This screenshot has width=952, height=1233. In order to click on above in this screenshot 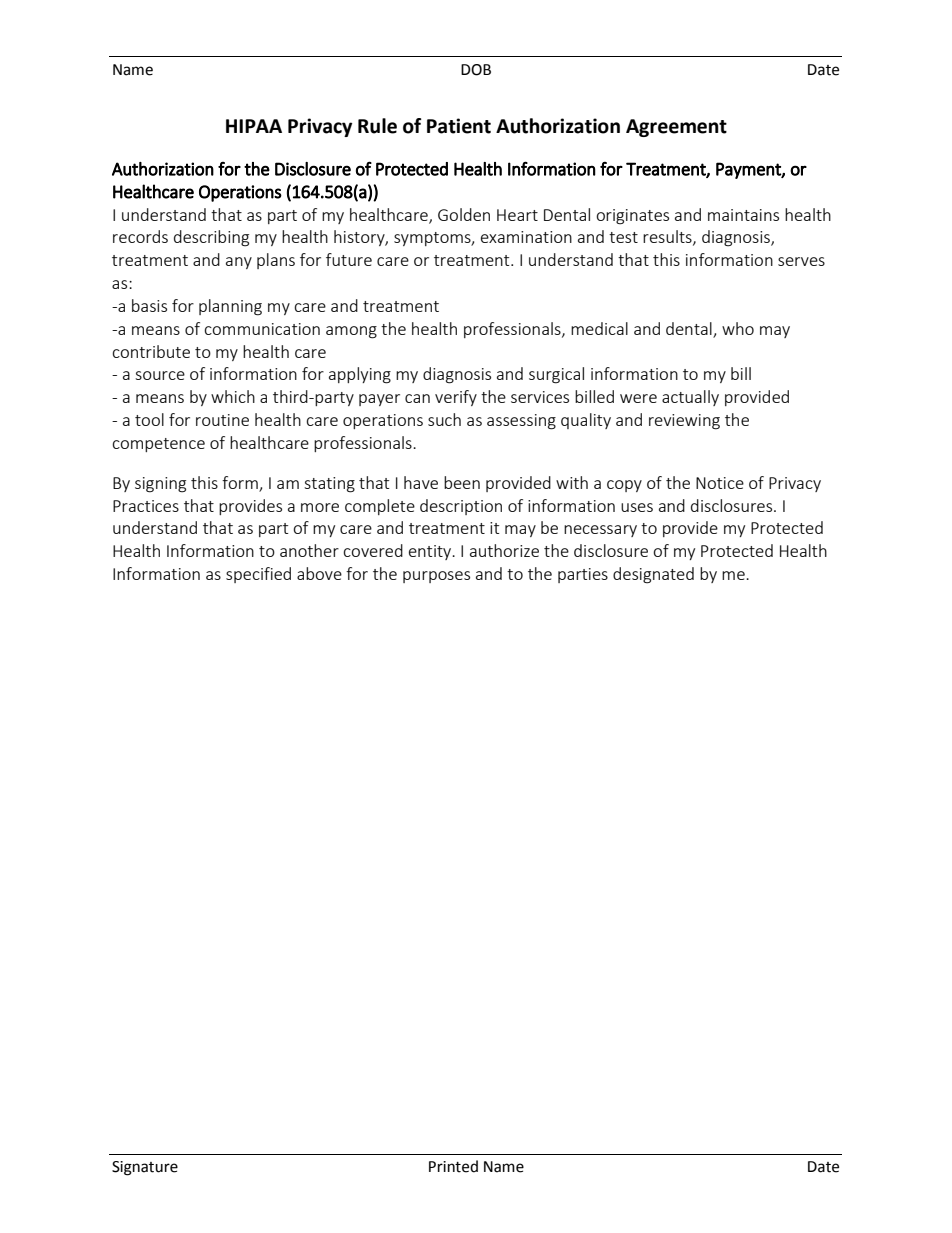, I will do `click(319, 573)`.
